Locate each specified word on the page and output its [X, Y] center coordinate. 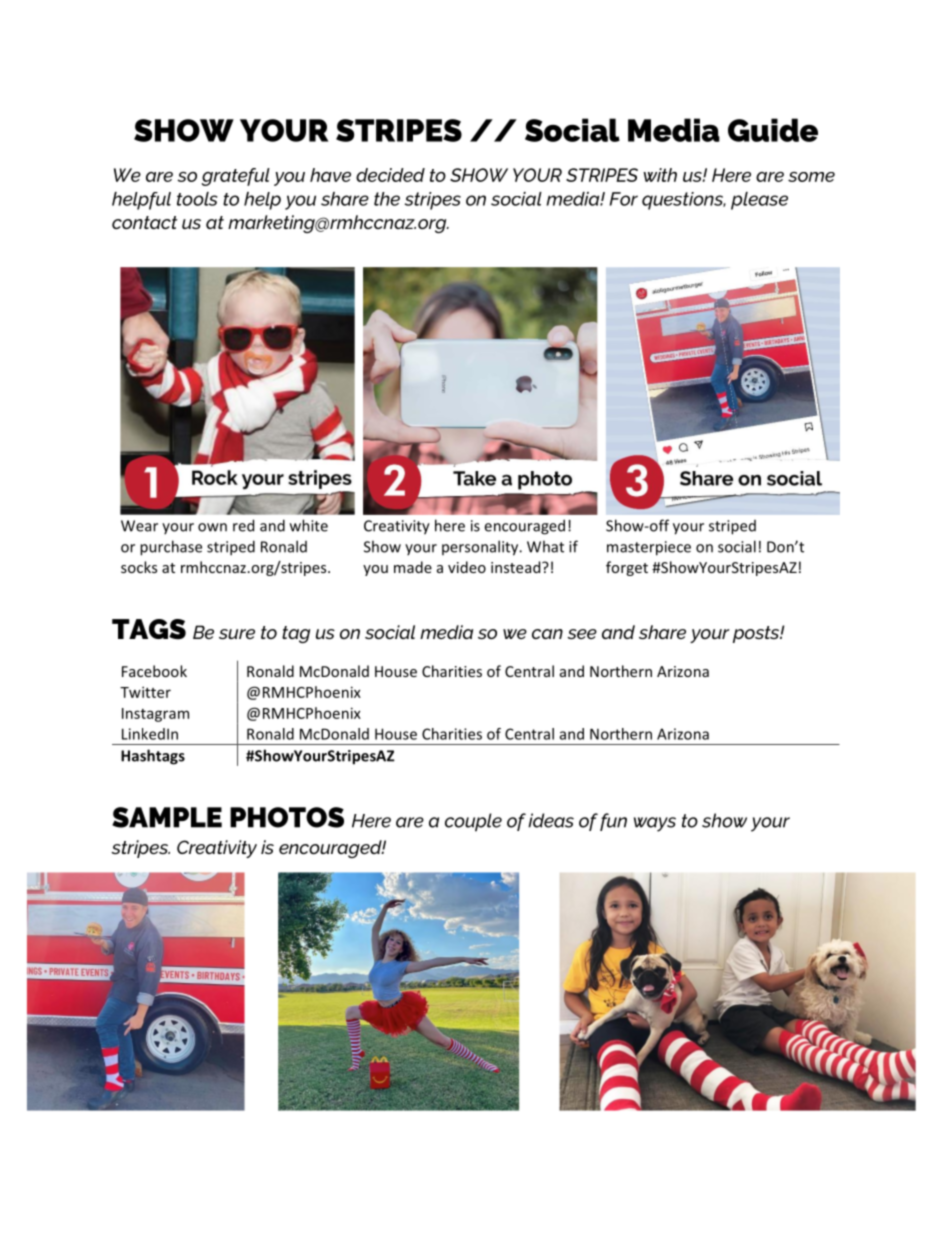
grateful [236, 177]
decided [390, 175]
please [759, 201]
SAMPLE [167, 817]
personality [481, 548]
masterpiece [649, 548]
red [243, 525]
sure [237, 634]
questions [684, 201]
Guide [773, 130]
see [582, 634]
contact [144, 222]
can [547, 634]
